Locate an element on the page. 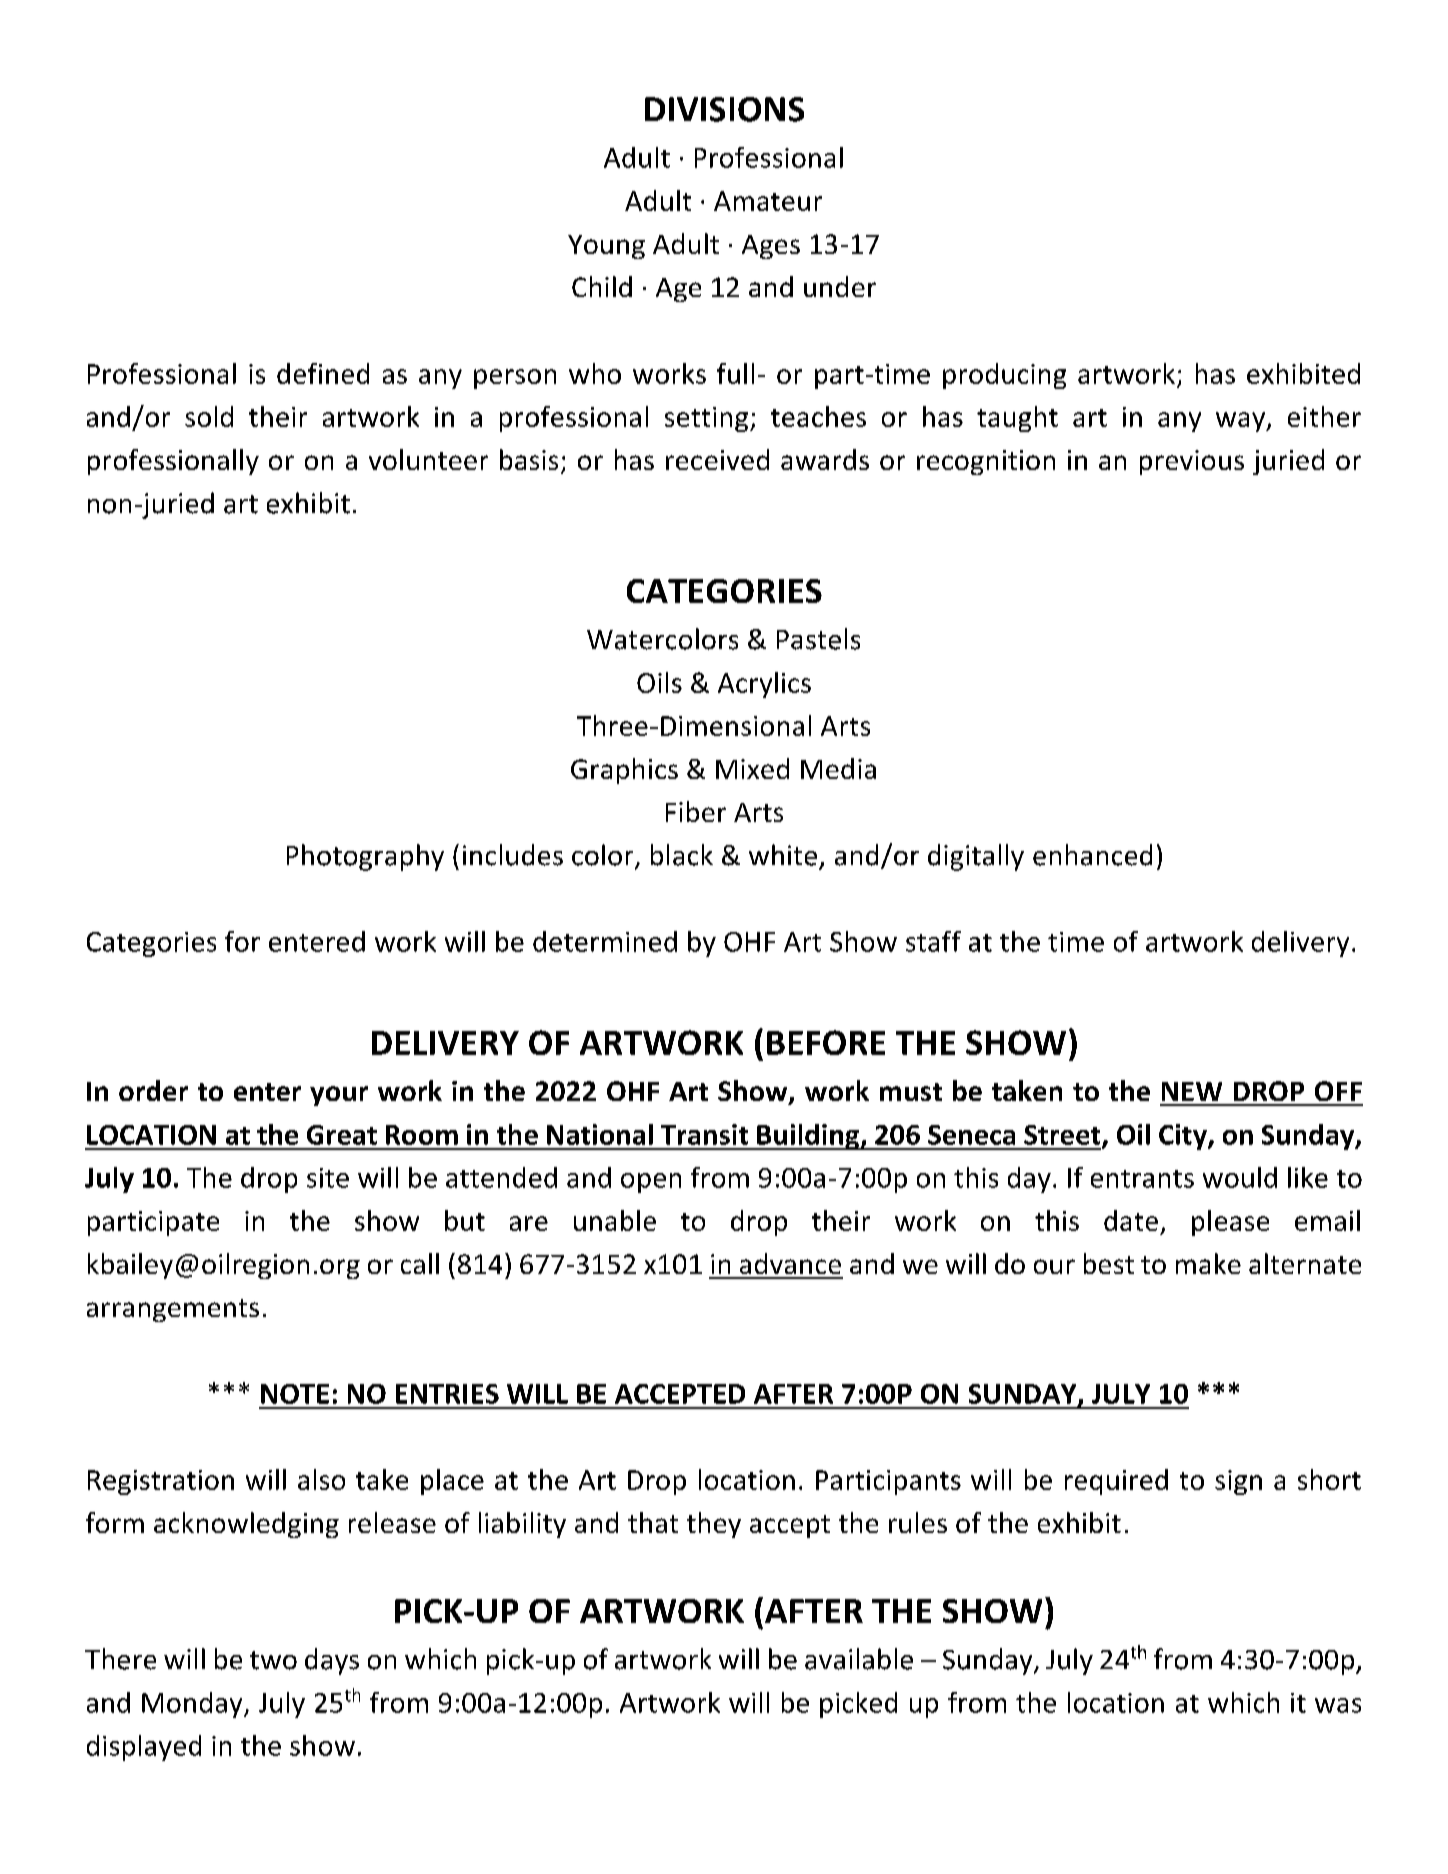 Image resolution: width=1448 pixels, height=1874 pixels. DIVISIONS is located at coordinates (724, 109).
